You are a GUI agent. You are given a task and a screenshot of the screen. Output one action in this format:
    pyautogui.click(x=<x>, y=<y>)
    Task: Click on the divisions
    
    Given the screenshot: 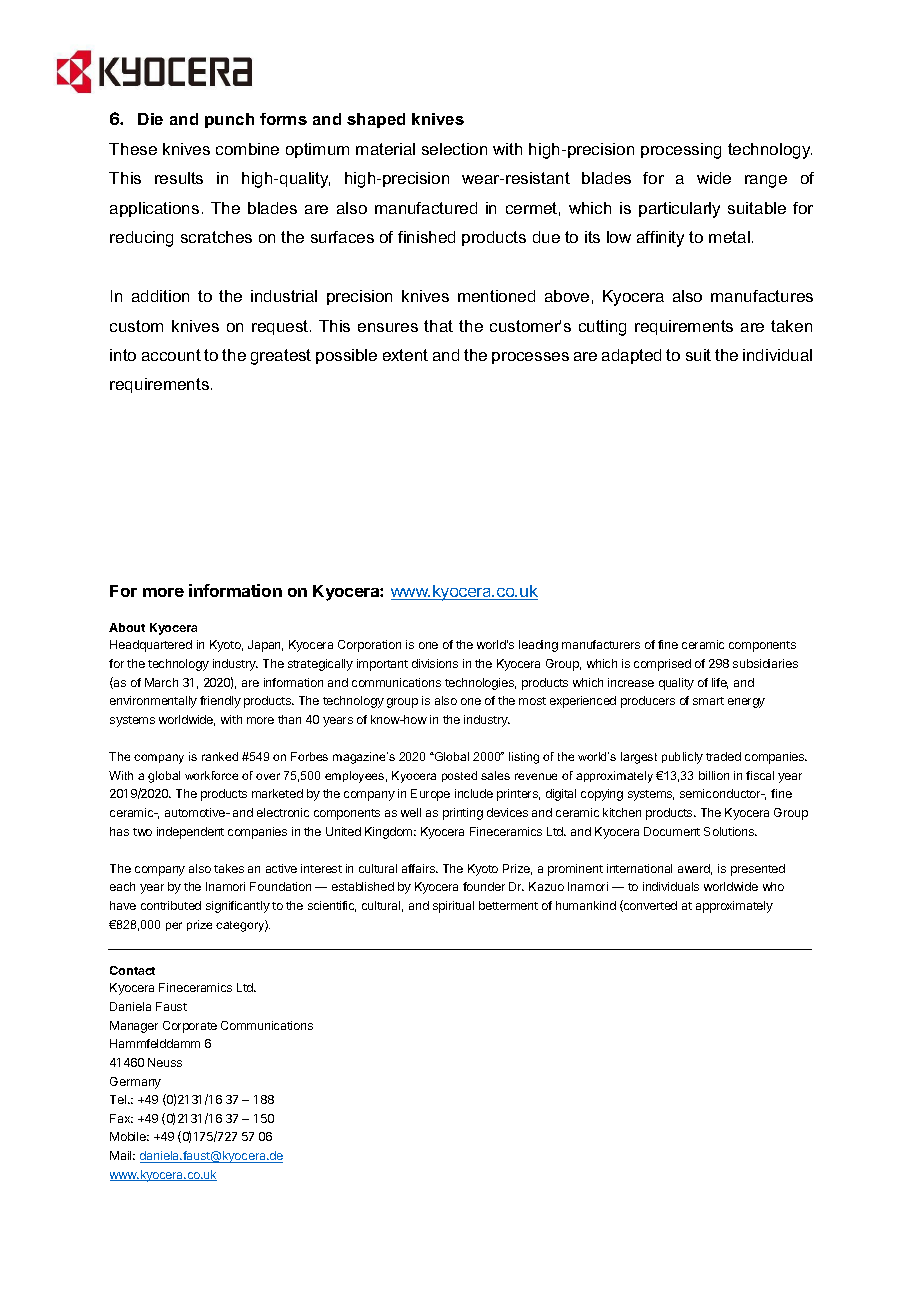 What is the action you would take?
    pyautogui.click(x=435, y=663)
